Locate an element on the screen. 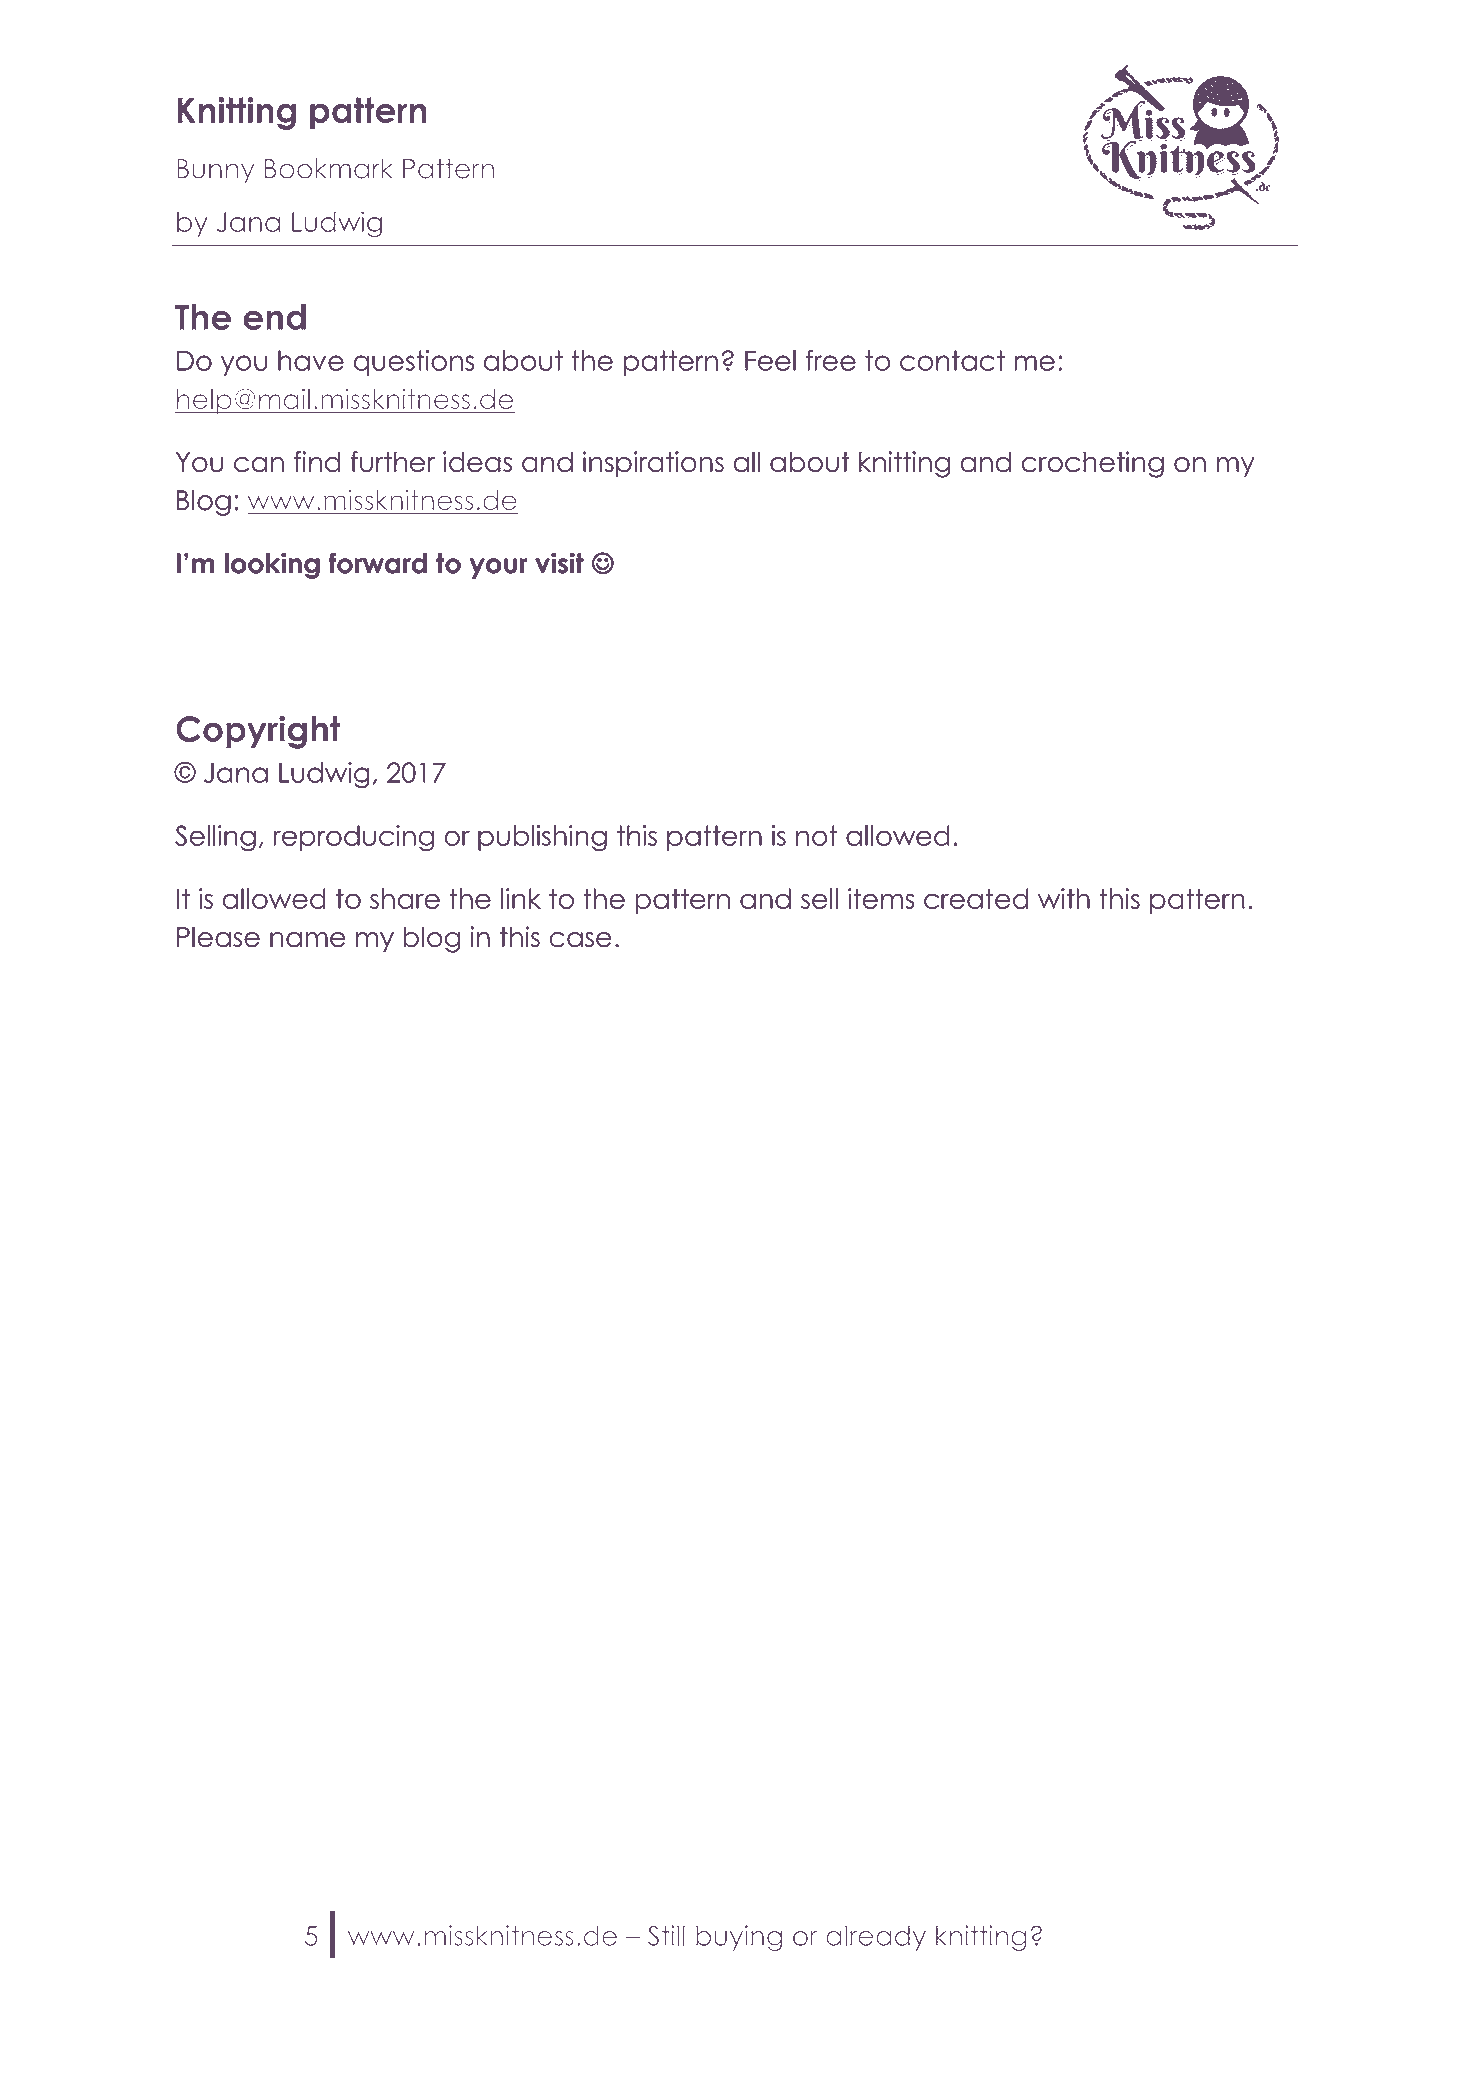 The width and height of the screenshot is (1470, 2079). case is located at coordinates (580, 940).
